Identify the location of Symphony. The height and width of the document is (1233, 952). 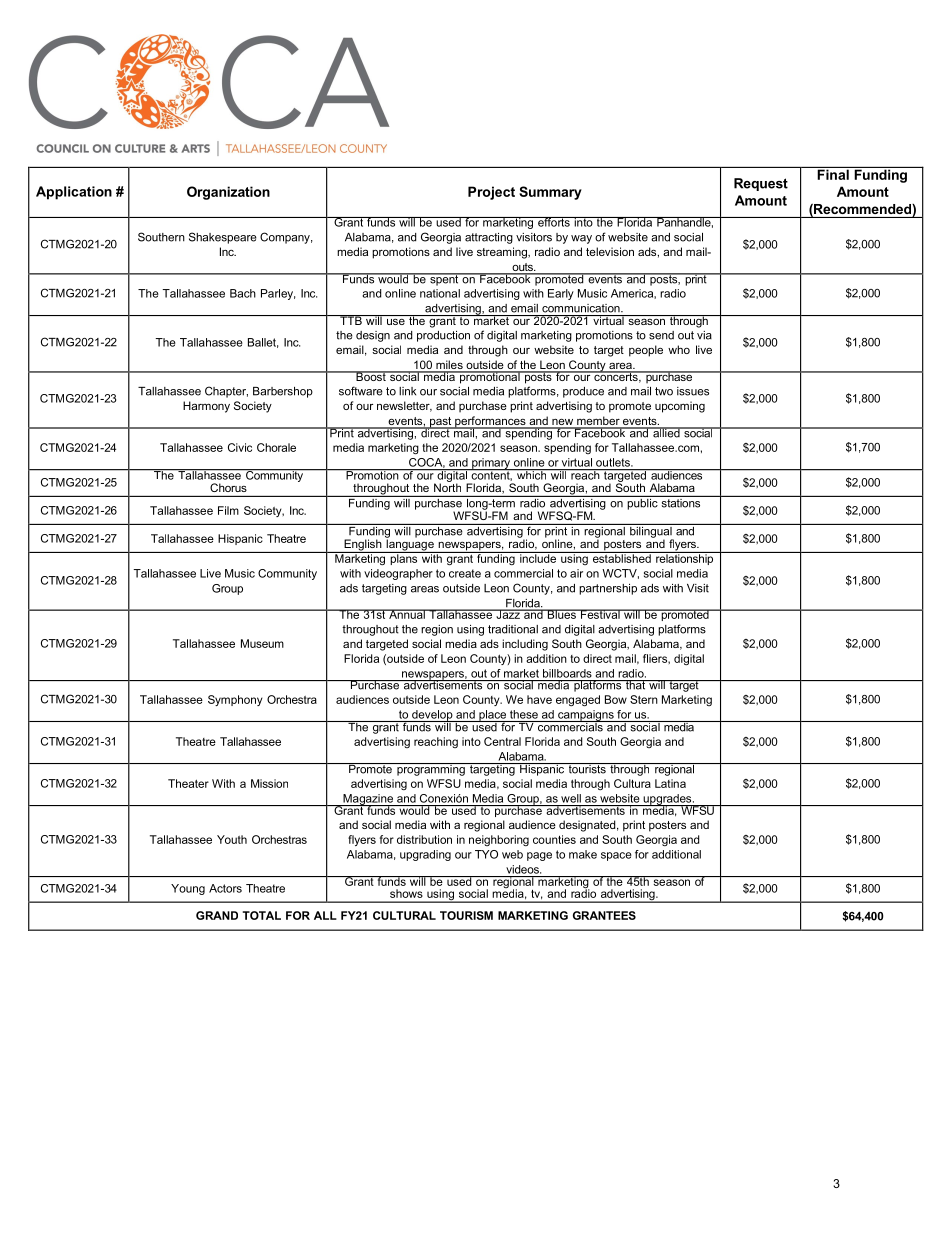
(235, 700).
